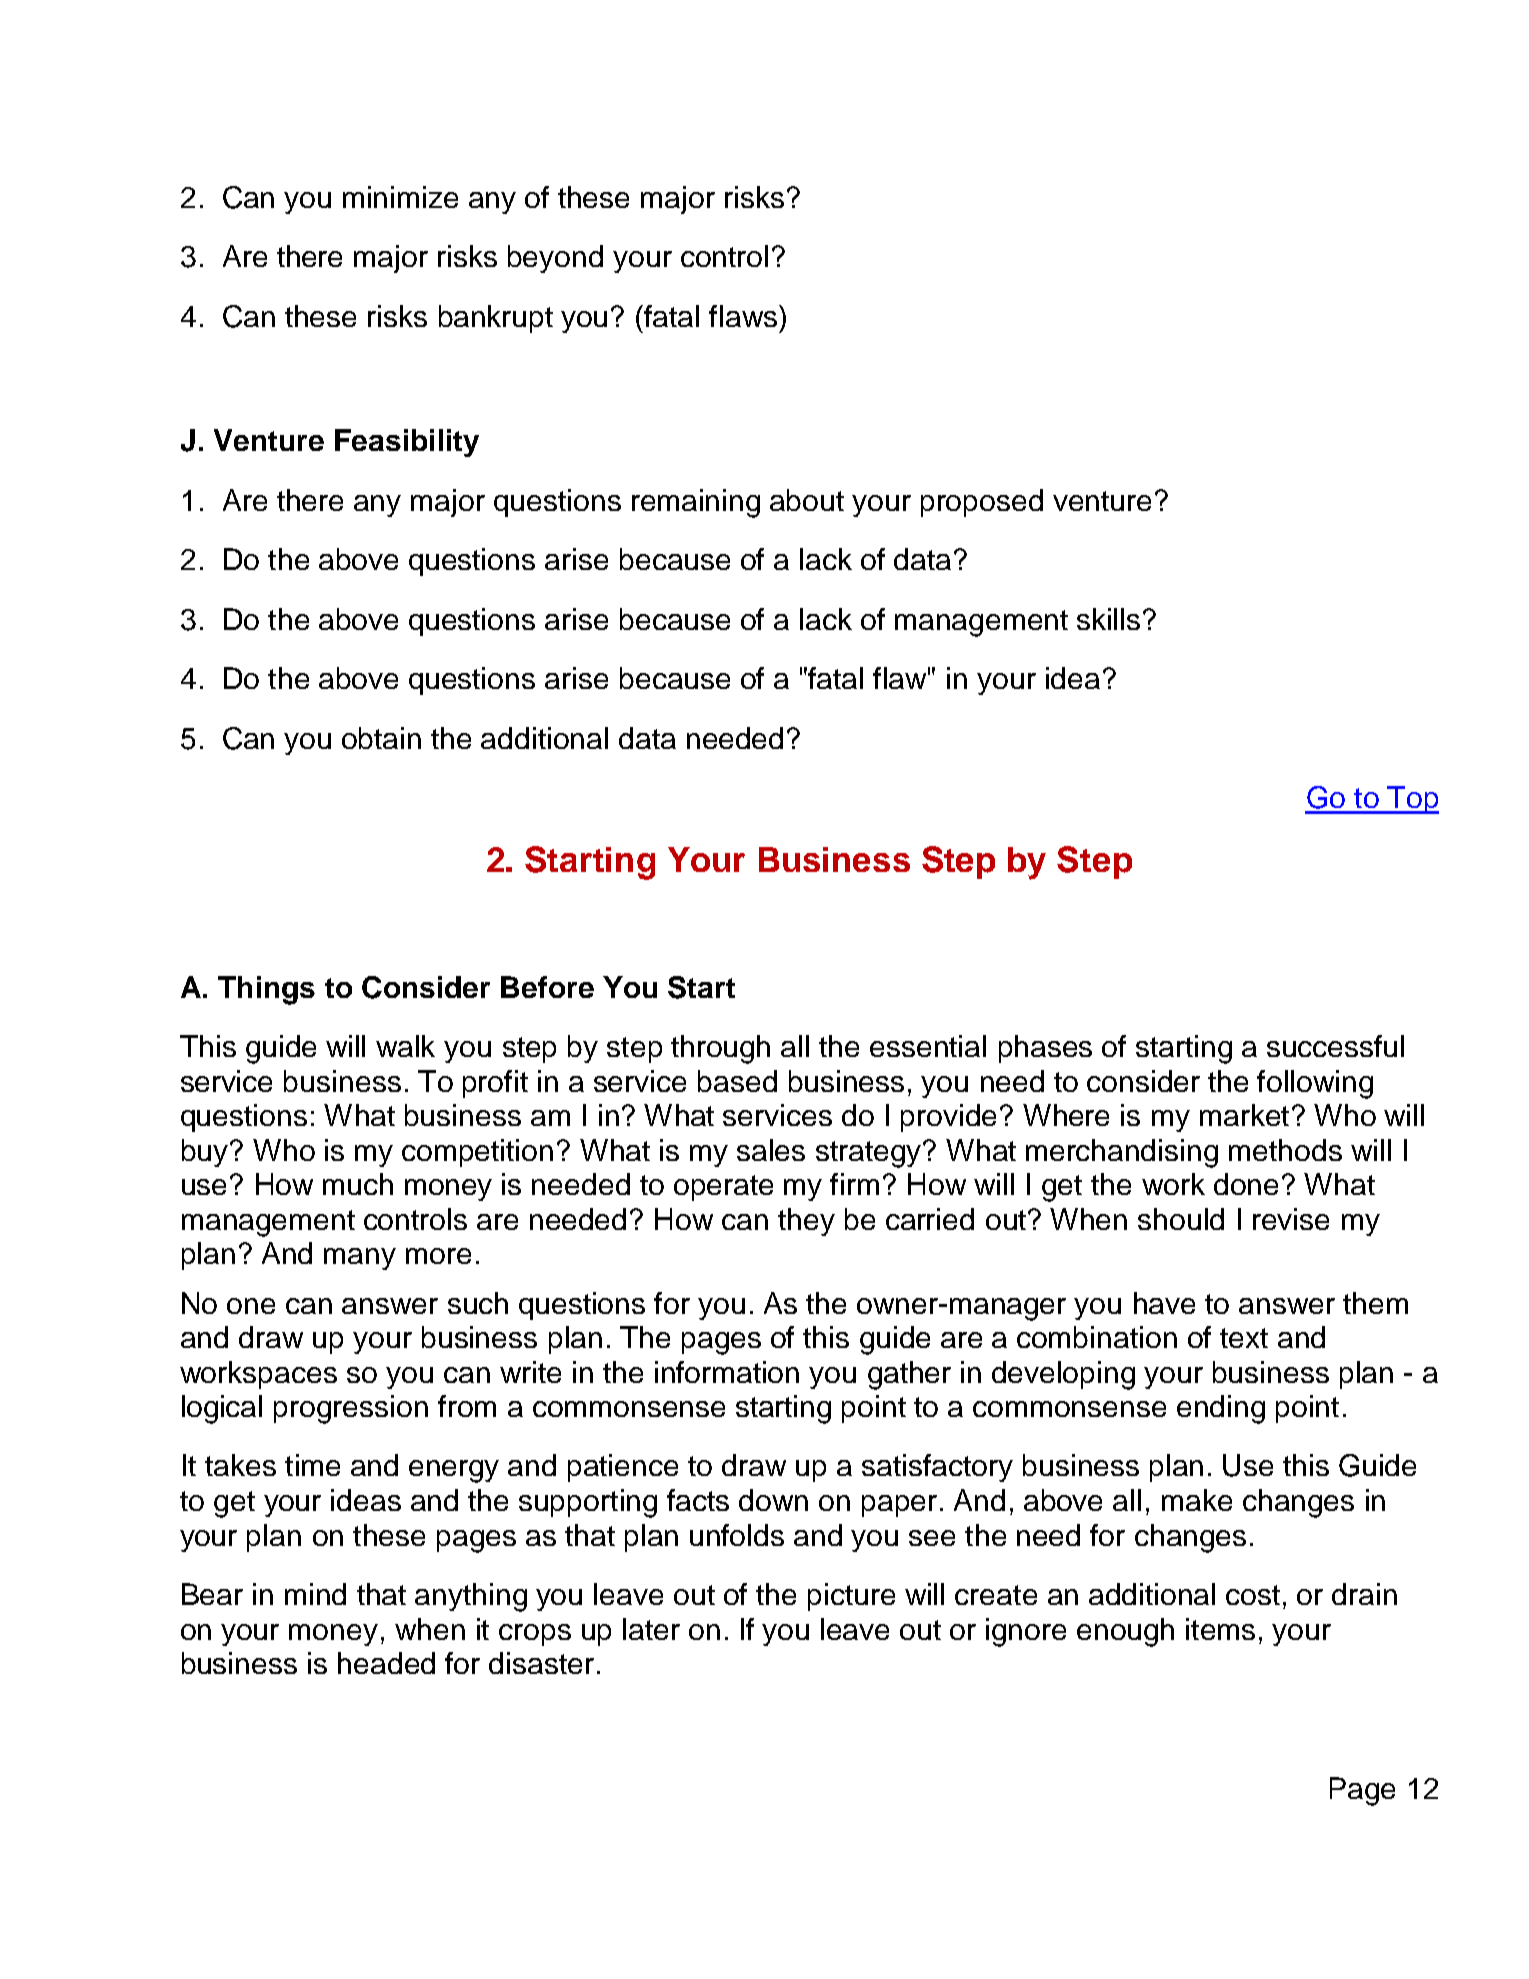 The height and width of the screenshot is (1979, 1529). Describe the element at coordinates (266, 990) in the screenshot. I see `Things` at that location.
